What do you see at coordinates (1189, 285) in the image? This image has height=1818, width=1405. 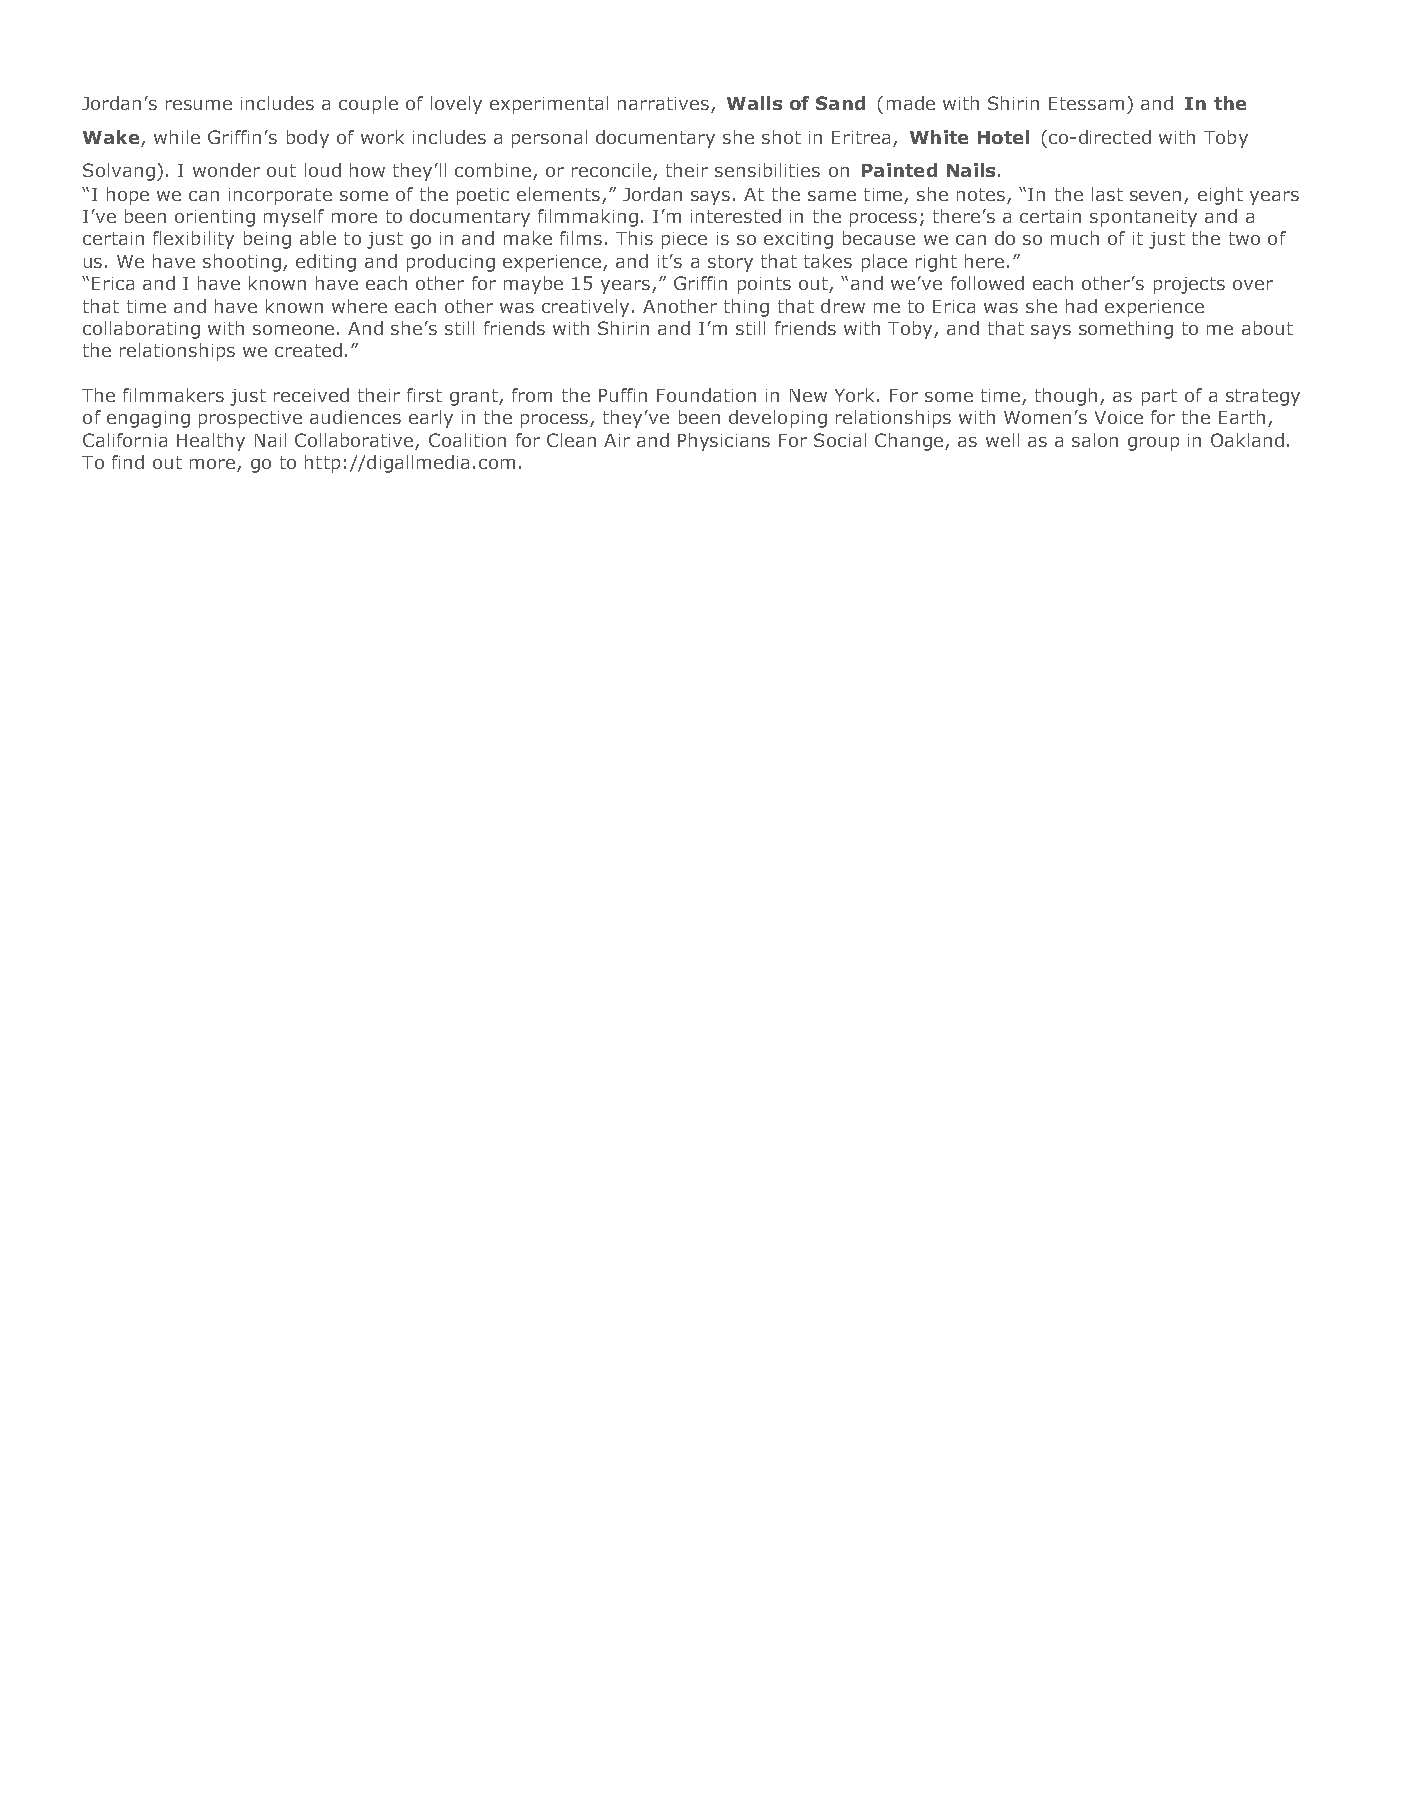 I see `projects` at bounding box center [1189, 285].
